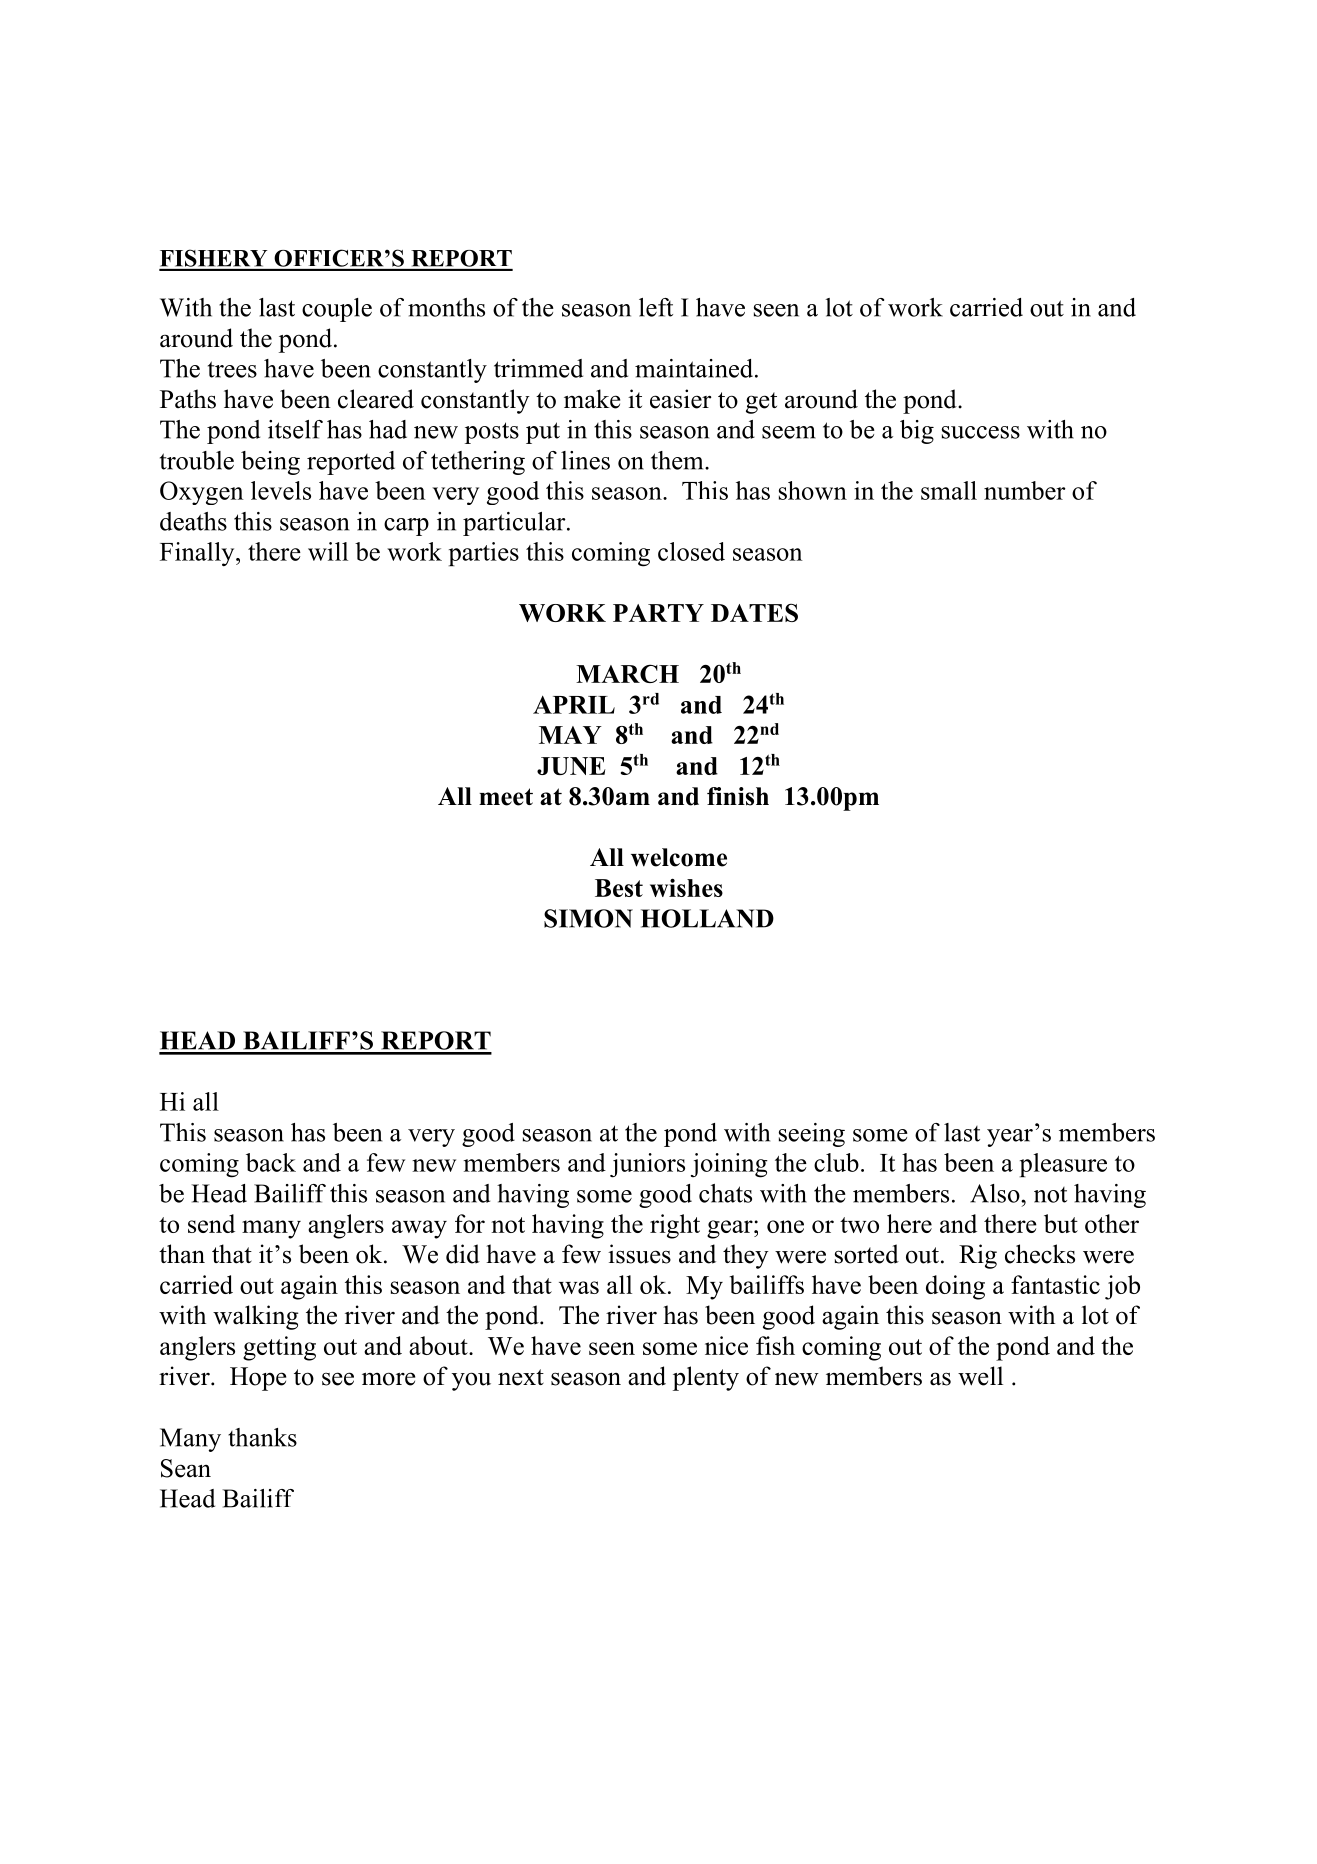 The image size is (1317, 1864). Describe the element at coordinates (658, 613) in the image. I see `PARTY` at that location.
